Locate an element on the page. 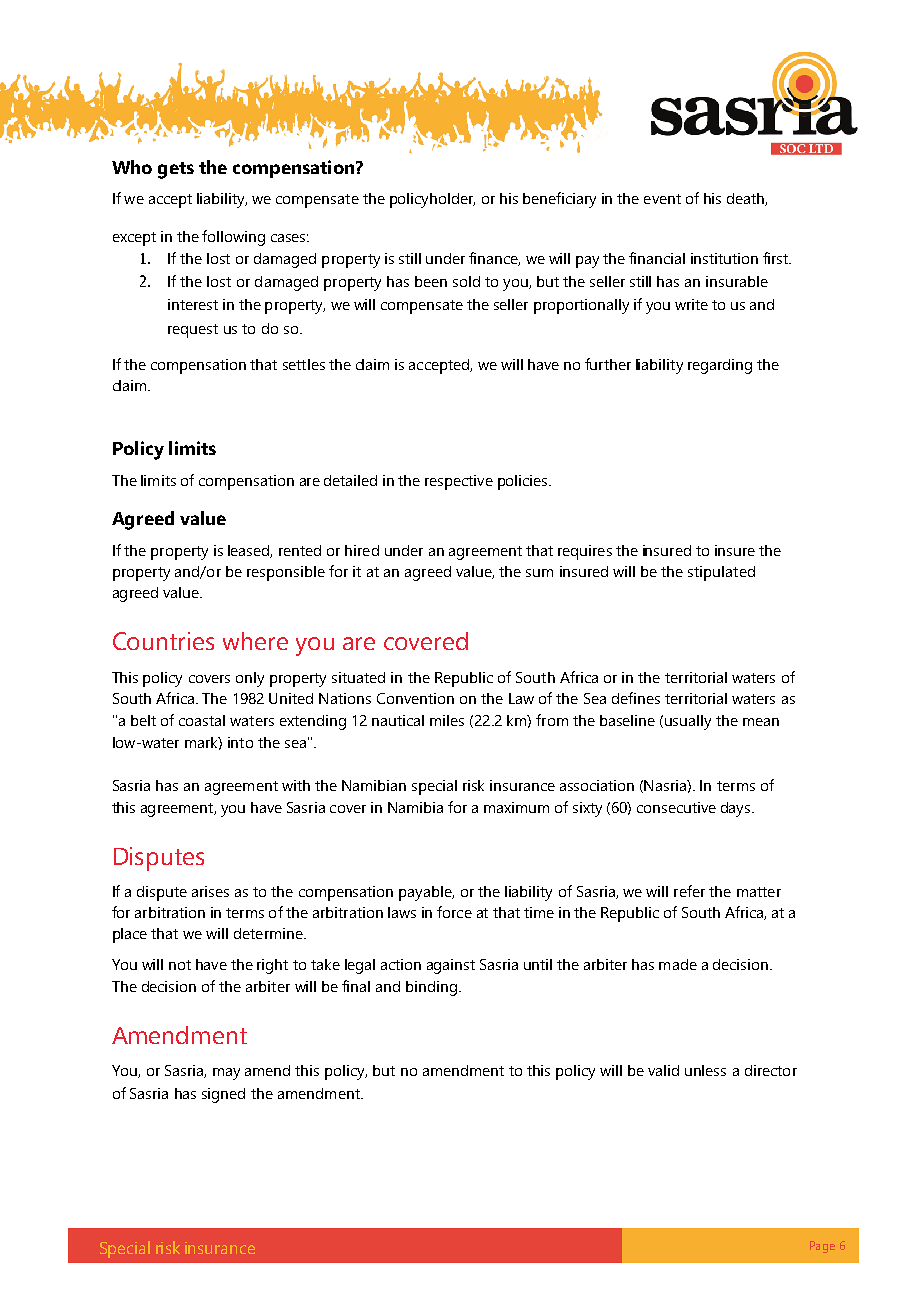 The width and height of the image is (924, 1307). Convention is located at coordinates (415, 698).
